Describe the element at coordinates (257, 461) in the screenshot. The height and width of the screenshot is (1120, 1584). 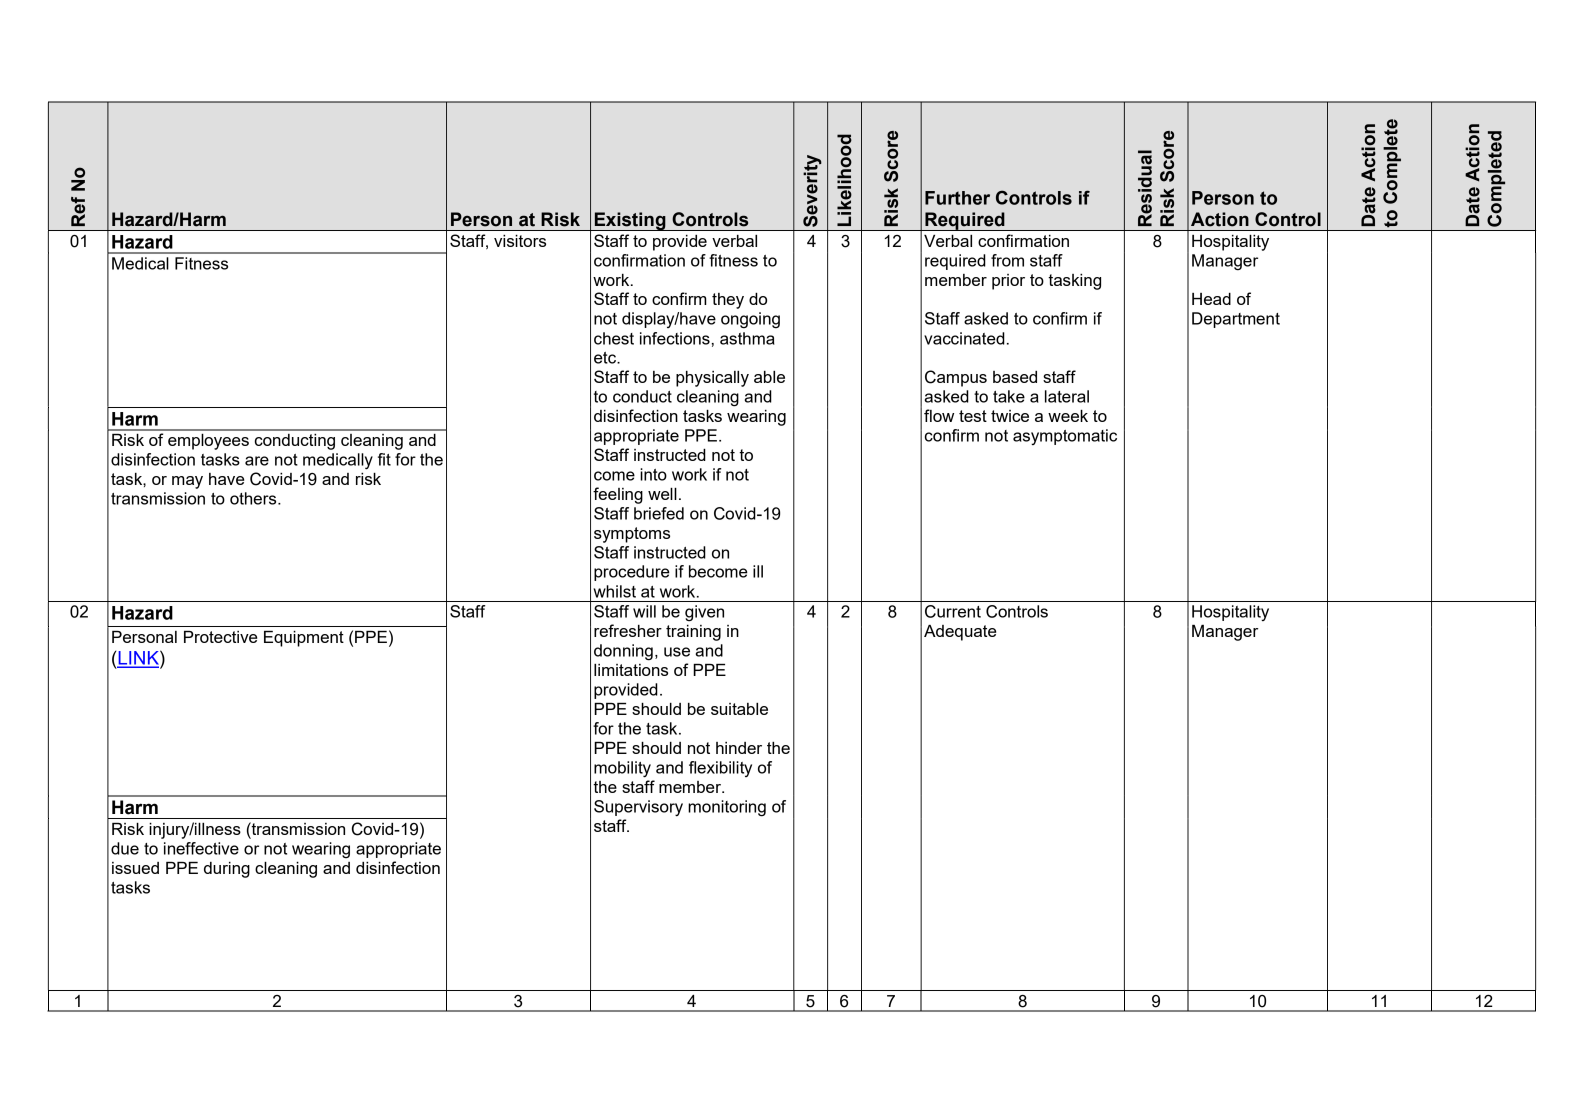
I see `are` at that location.
